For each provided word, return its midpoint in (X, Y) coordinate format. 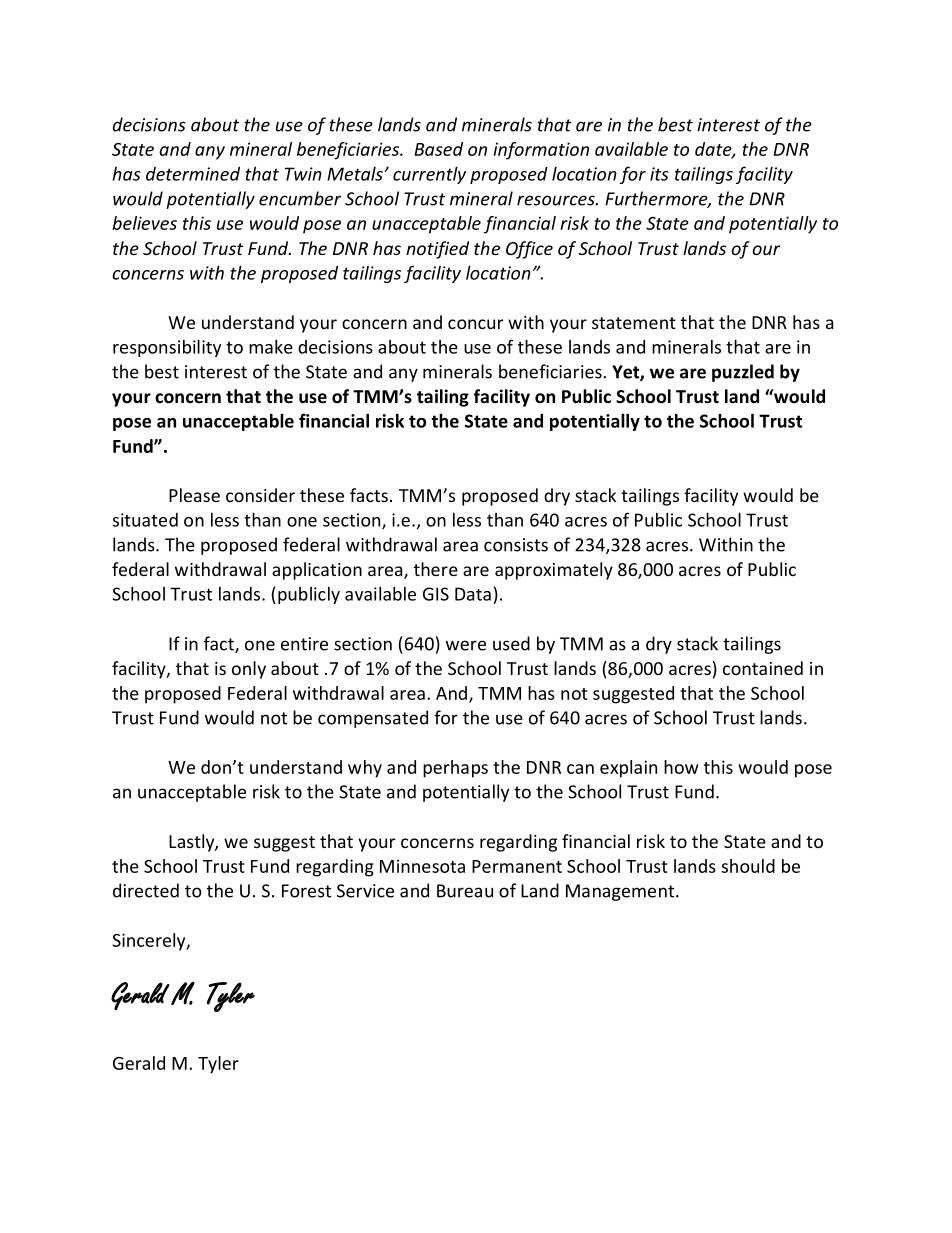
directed (146, 890)
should (748, 866)
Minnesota (422, 866)
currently (429, 175)
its (659, 174)
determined (193, 174)
